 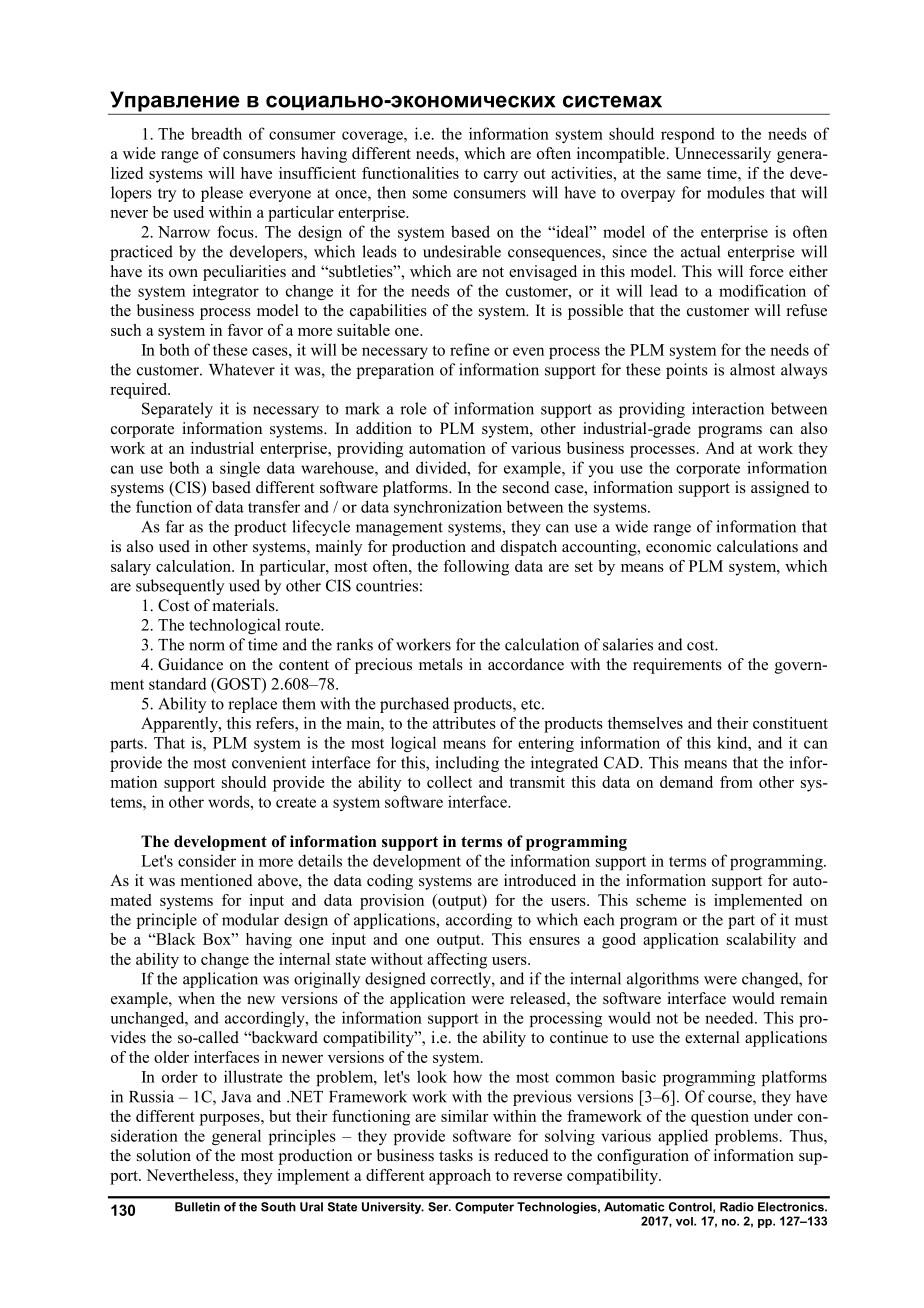 I want to click on approach, so click(x=460, y=1177).
